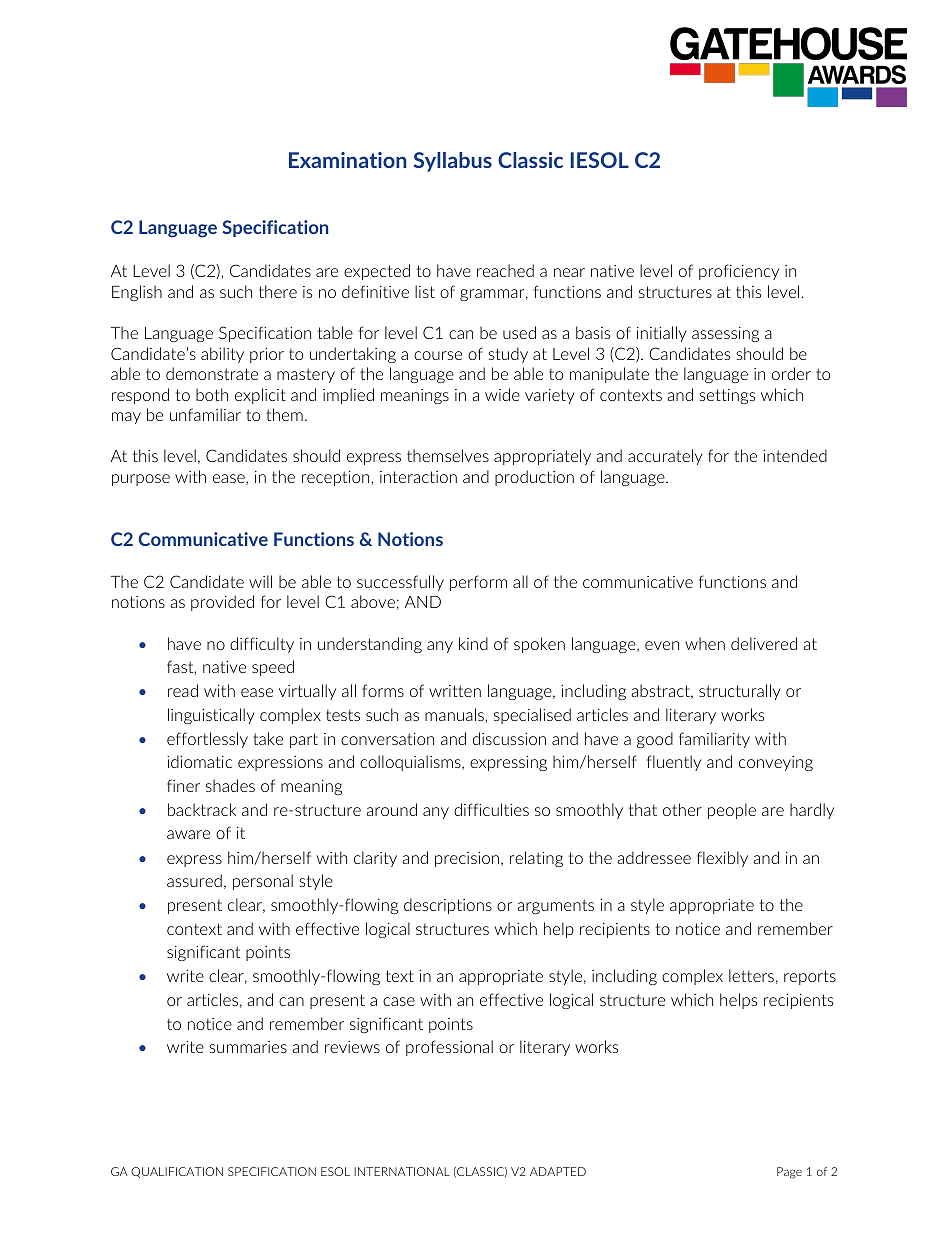 Image resolution: width=952 pixels, height=1233 pixels. What do you see at coordinates (740, 692) in the page?
I see `structurally` at bounding box center [740, 692].
